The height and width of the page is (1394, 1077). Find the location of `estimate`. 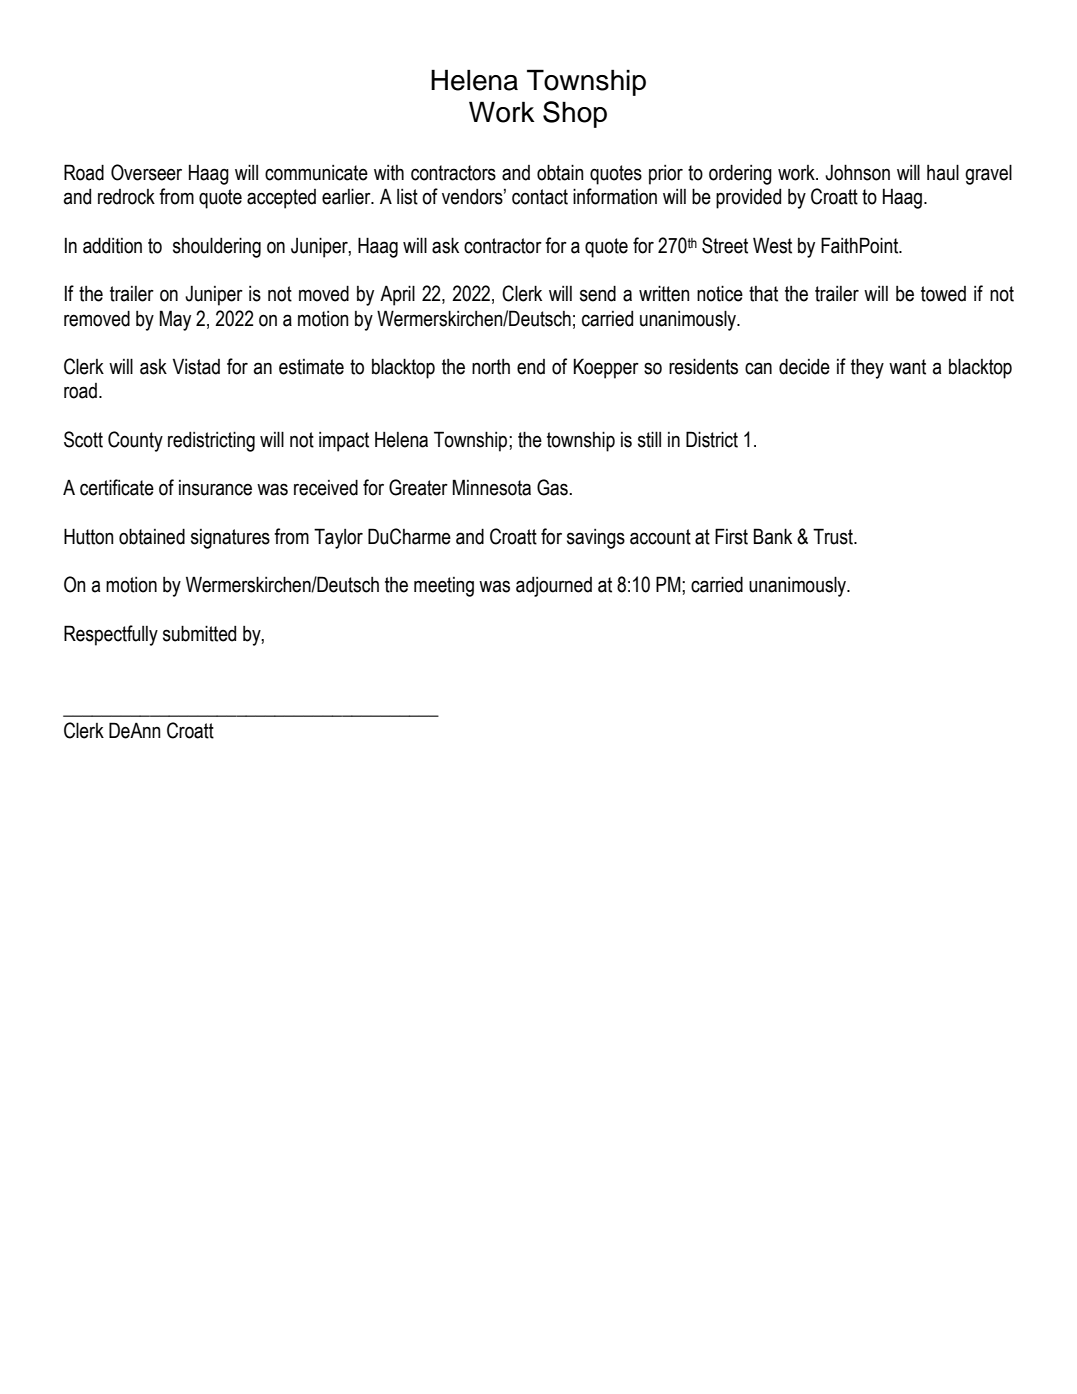

estimate is located at coordinates (311, 367).
